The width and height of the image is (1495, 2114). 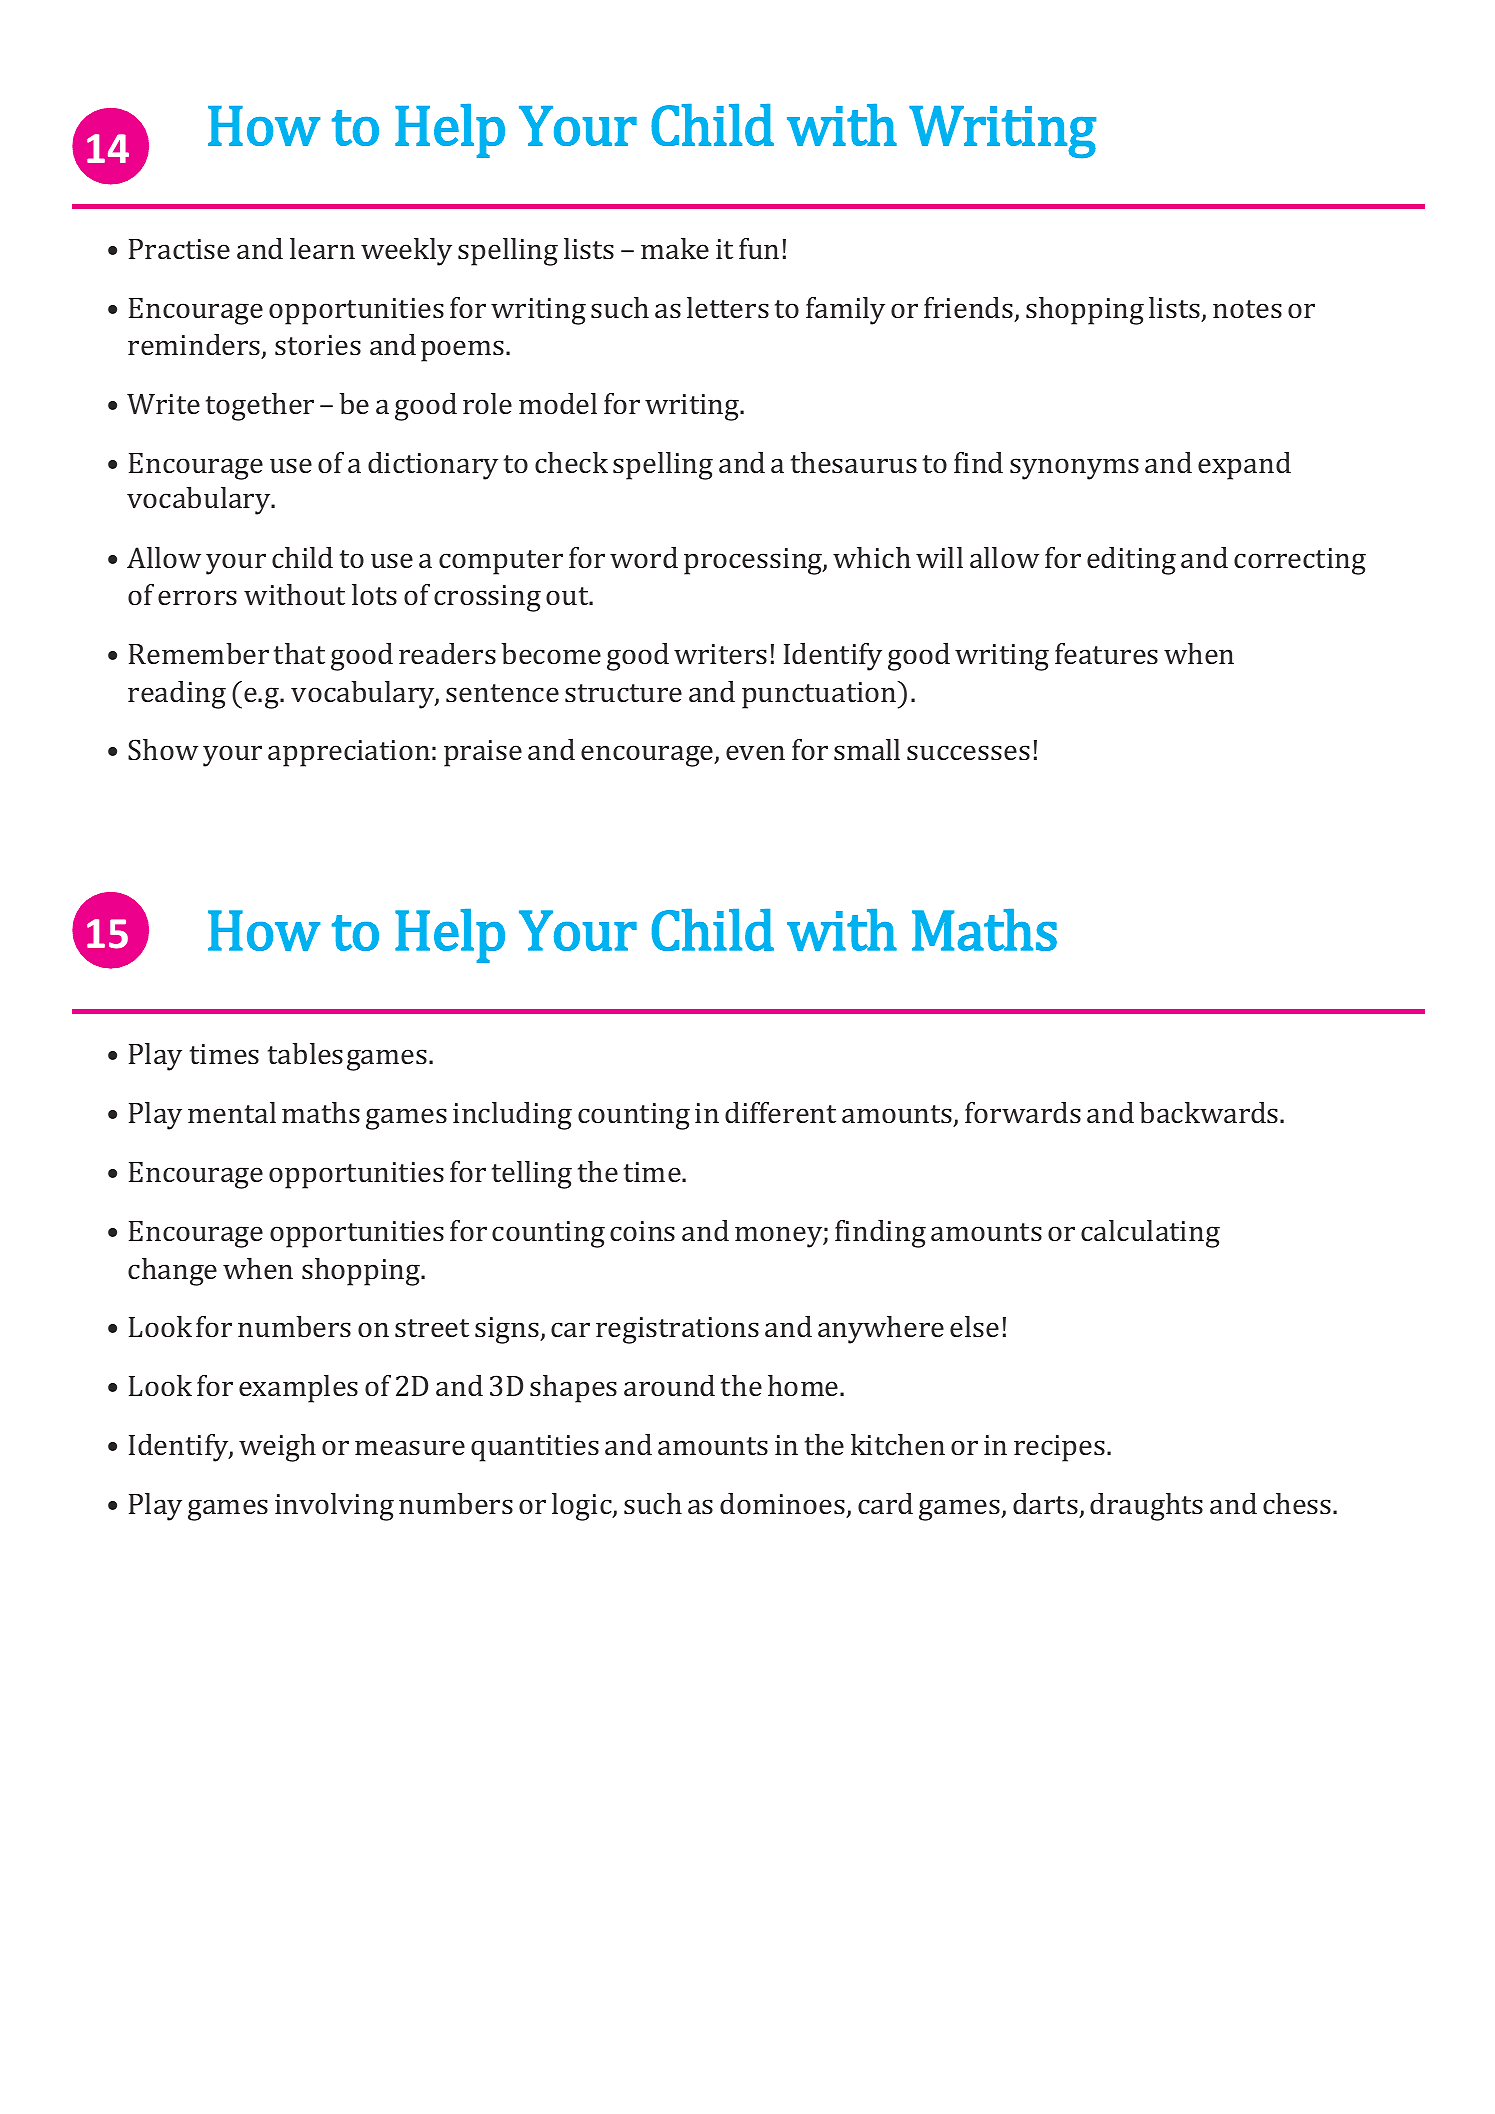 What do you see at coordinates (349, 753) in the image?
I see `appreciation` at bounding box center [349, 753].
